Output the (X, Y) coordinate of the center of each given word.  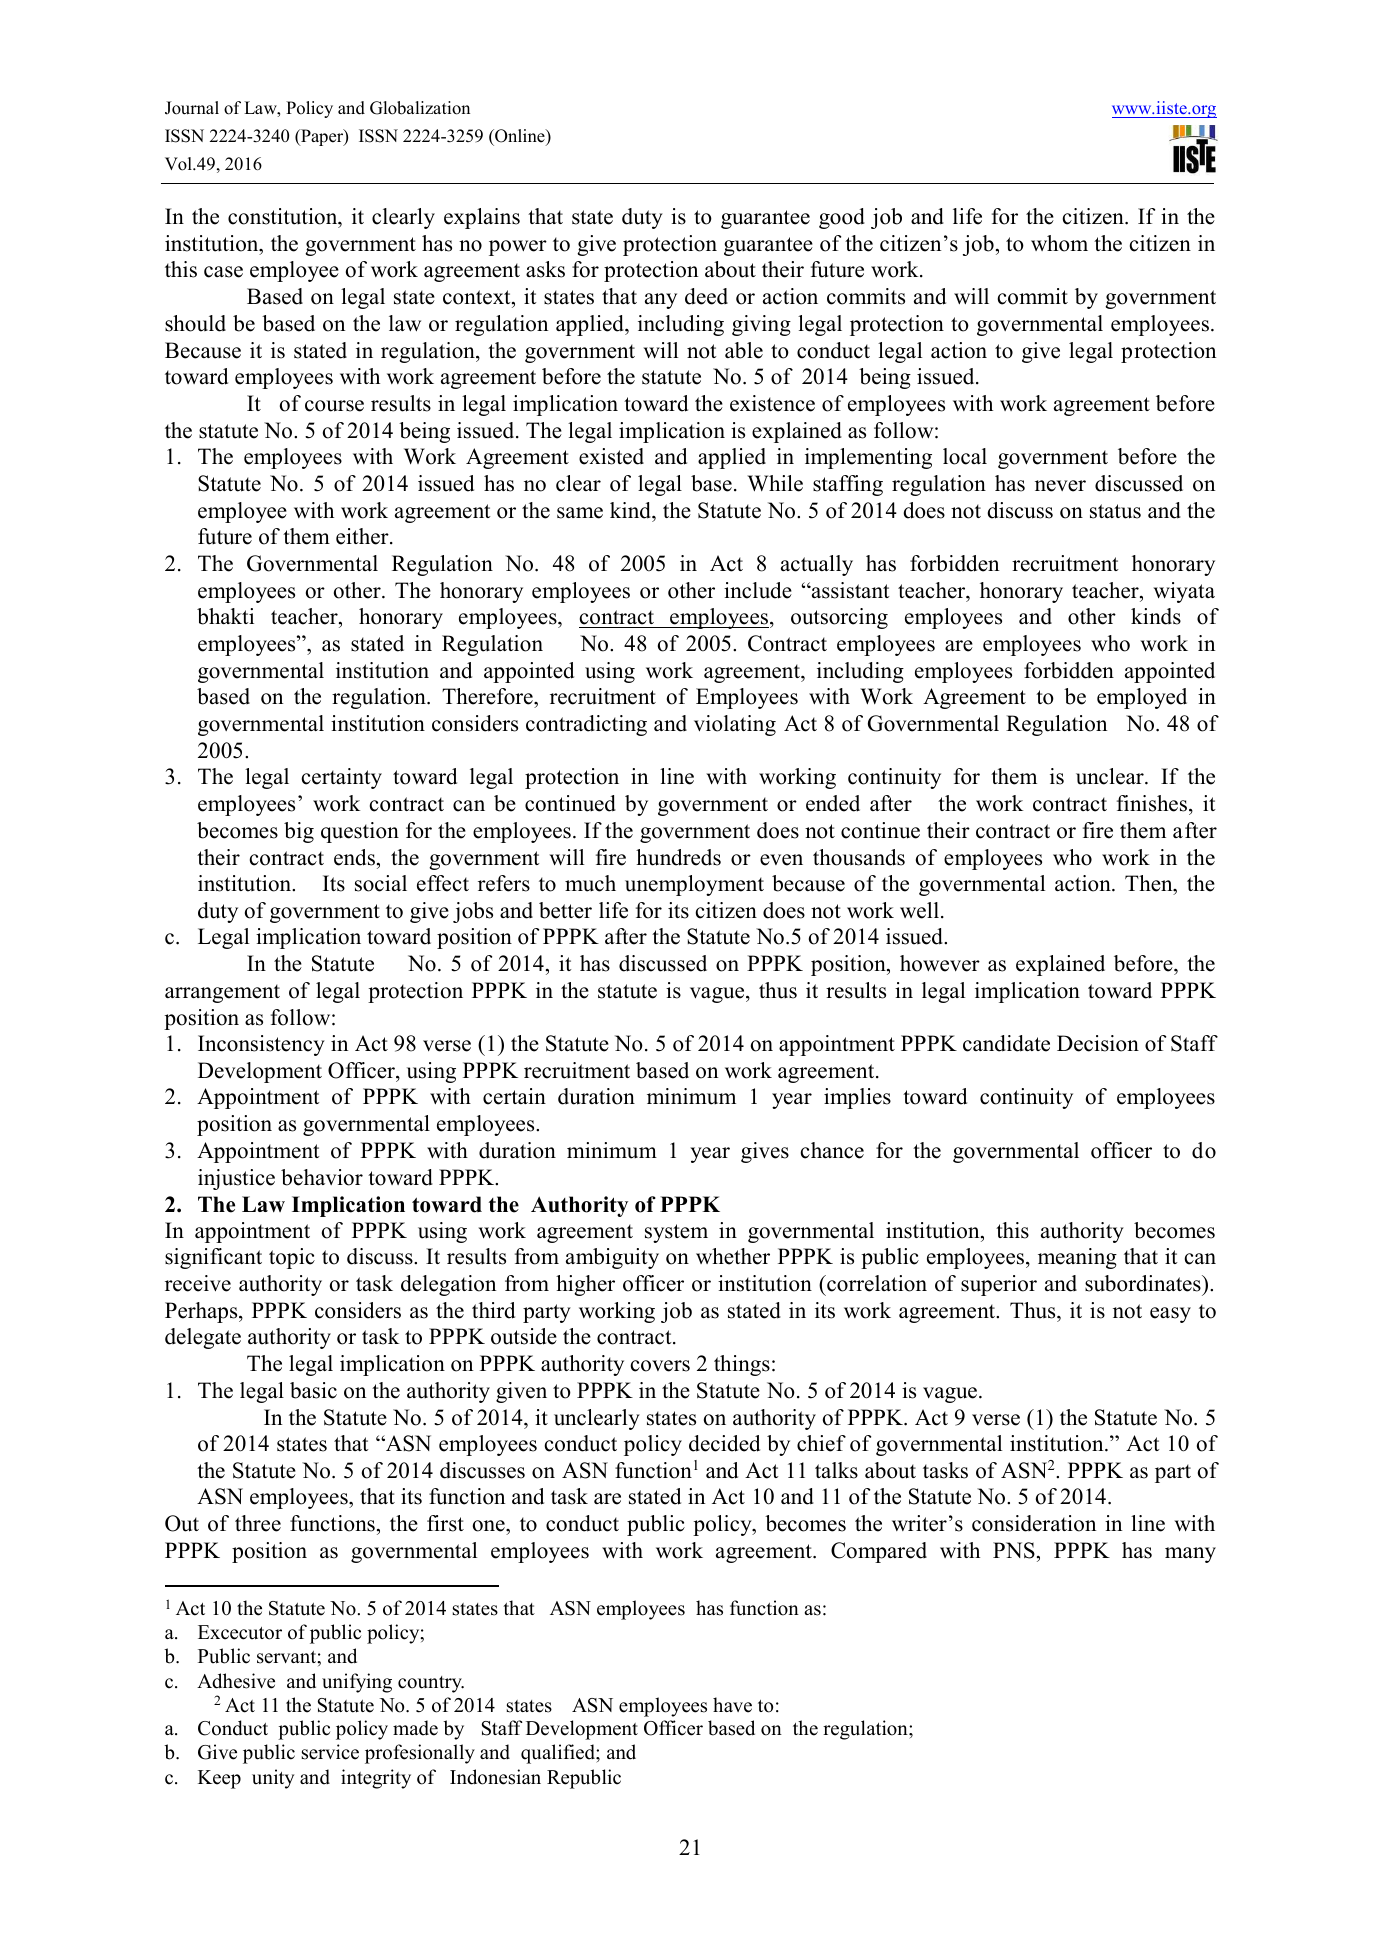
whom (1059, 243)
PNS (1014, 1550)
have (732, 1705)
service (330, 1752)
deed (706, 296)
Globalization (420, 108)
